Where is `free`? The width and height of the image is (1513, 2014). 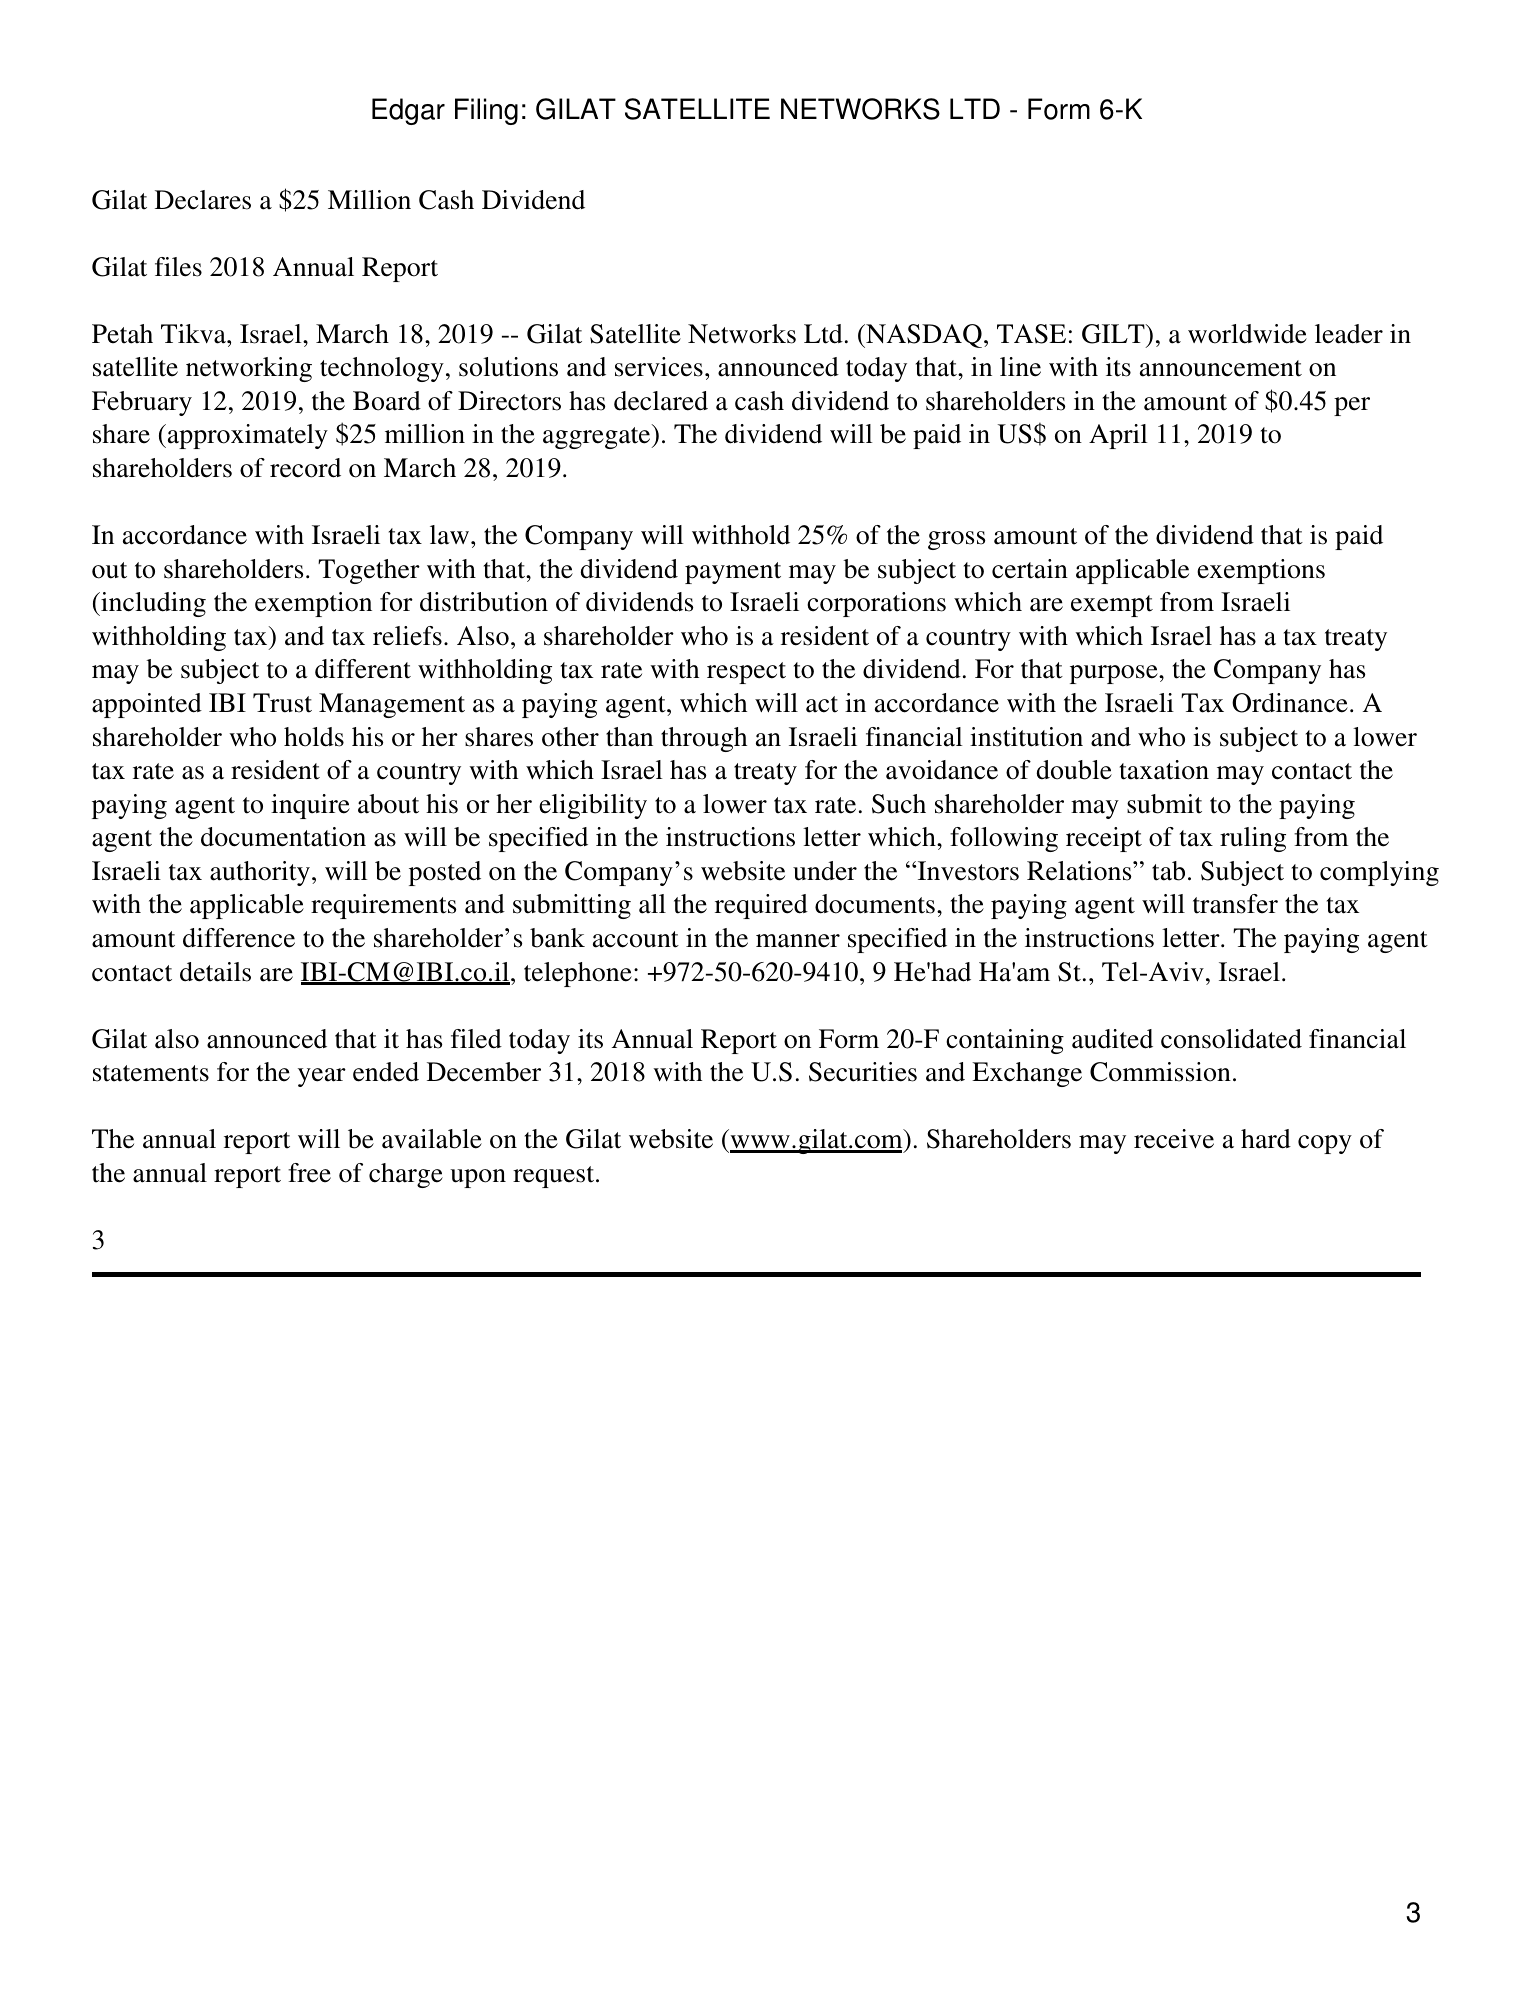 free is located at coordinates (309, 1173).
